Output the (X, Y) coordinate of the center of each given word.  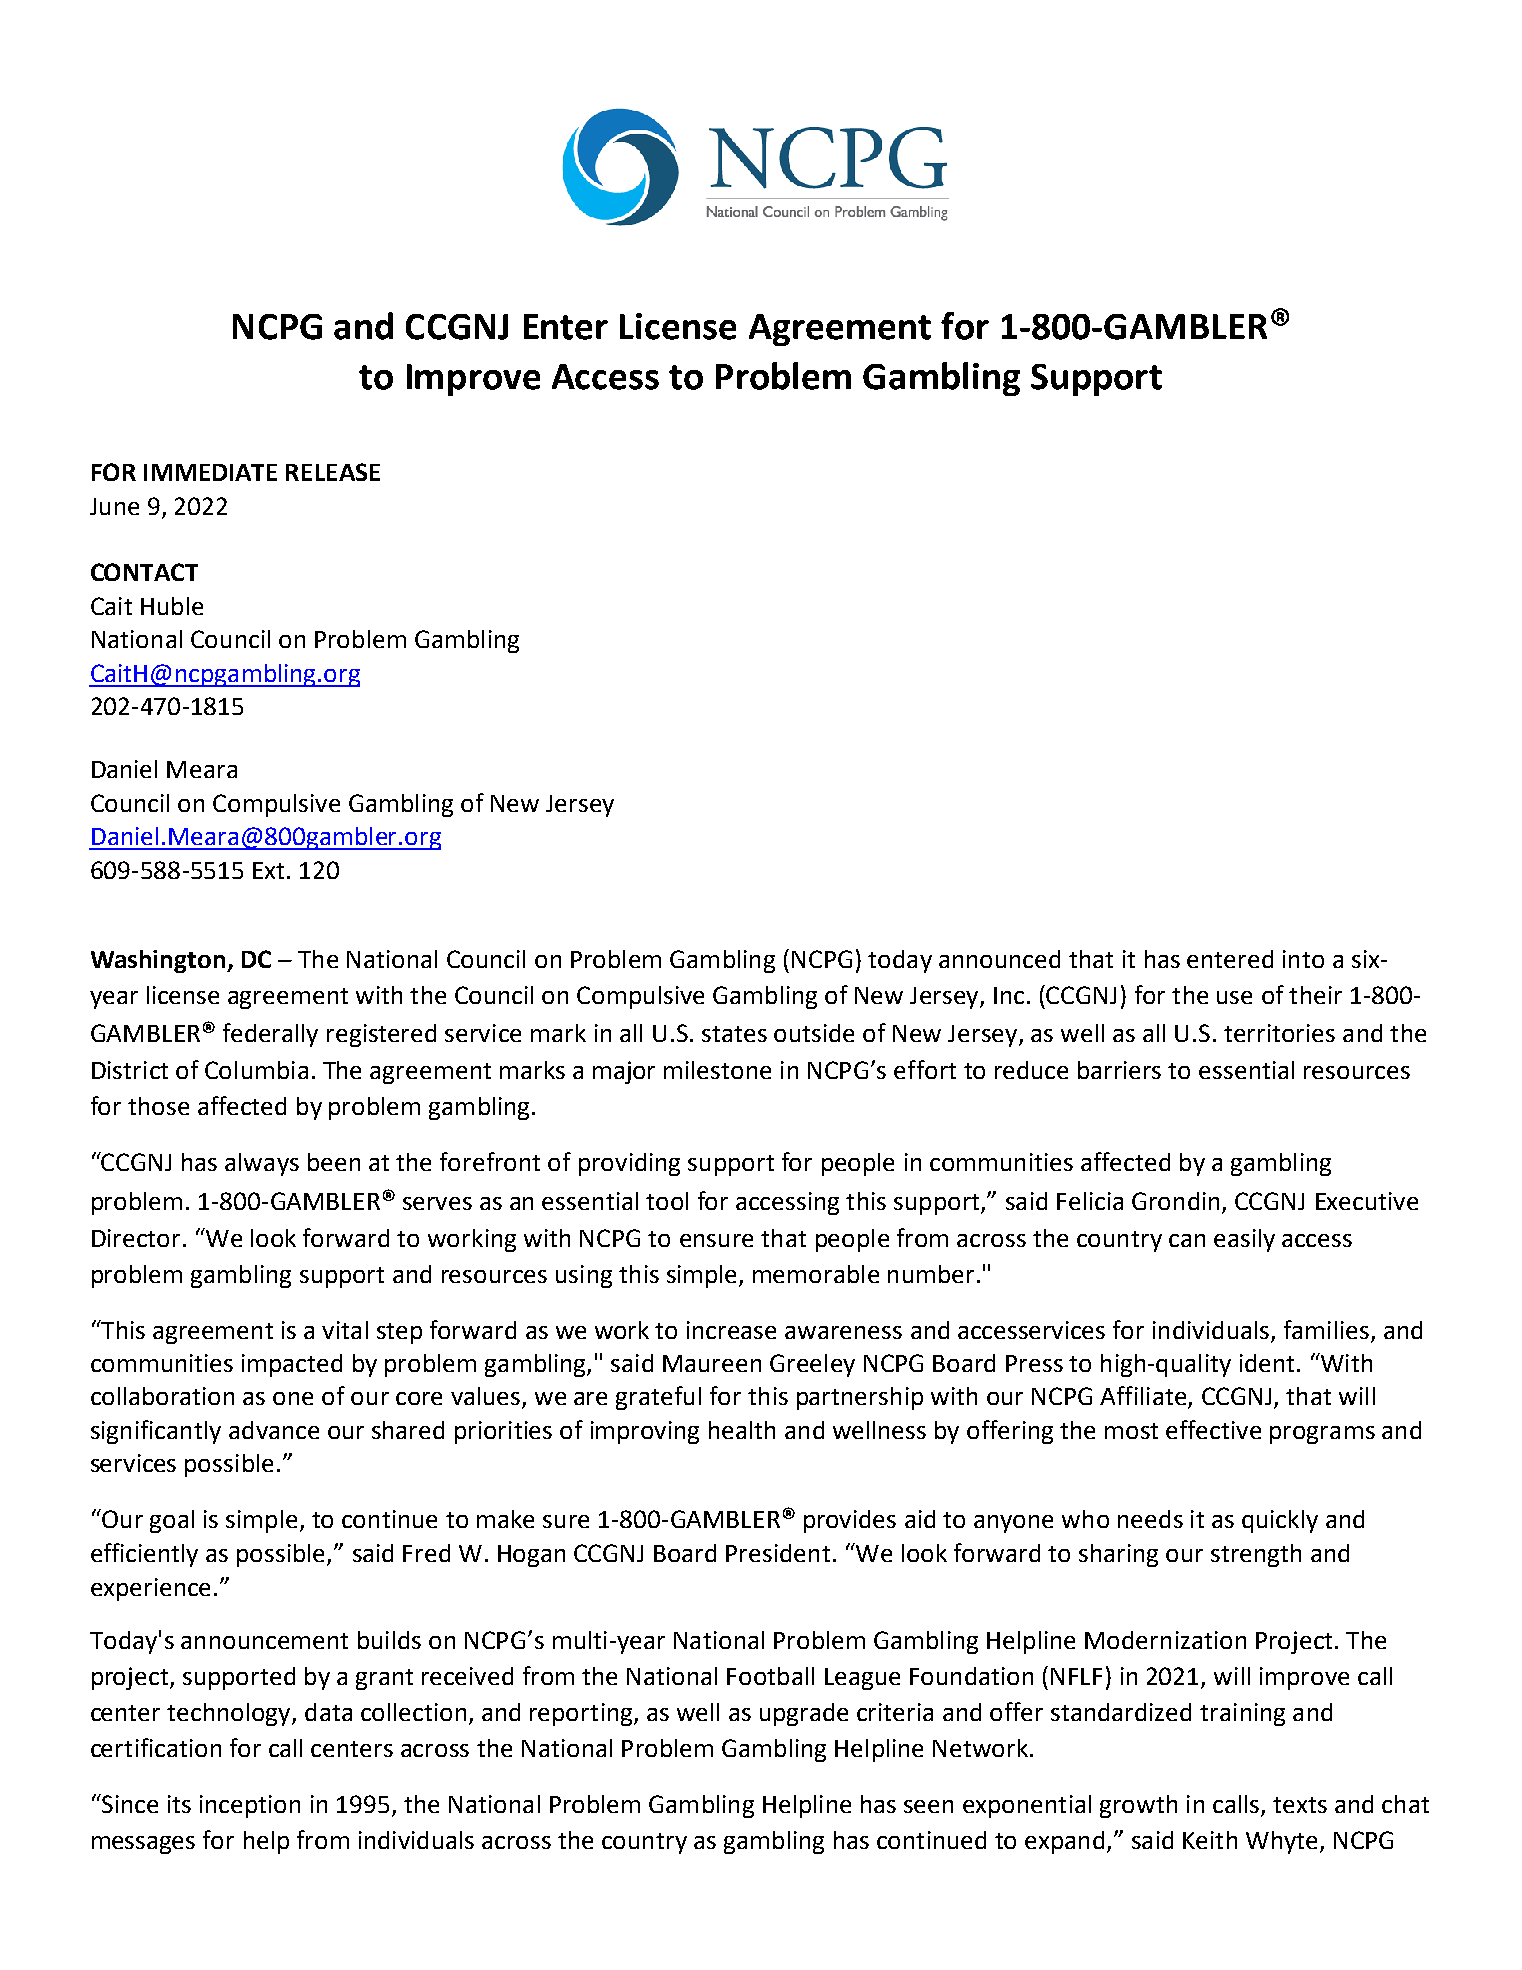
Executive (1367, 1201)
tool (667, 1201)
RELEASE (333, 472)
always (262, 1164)
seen (928, 1806)
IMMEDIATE (210, 472)
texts (1300, 1805)
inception (250, 1806)
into (1303, 959)
